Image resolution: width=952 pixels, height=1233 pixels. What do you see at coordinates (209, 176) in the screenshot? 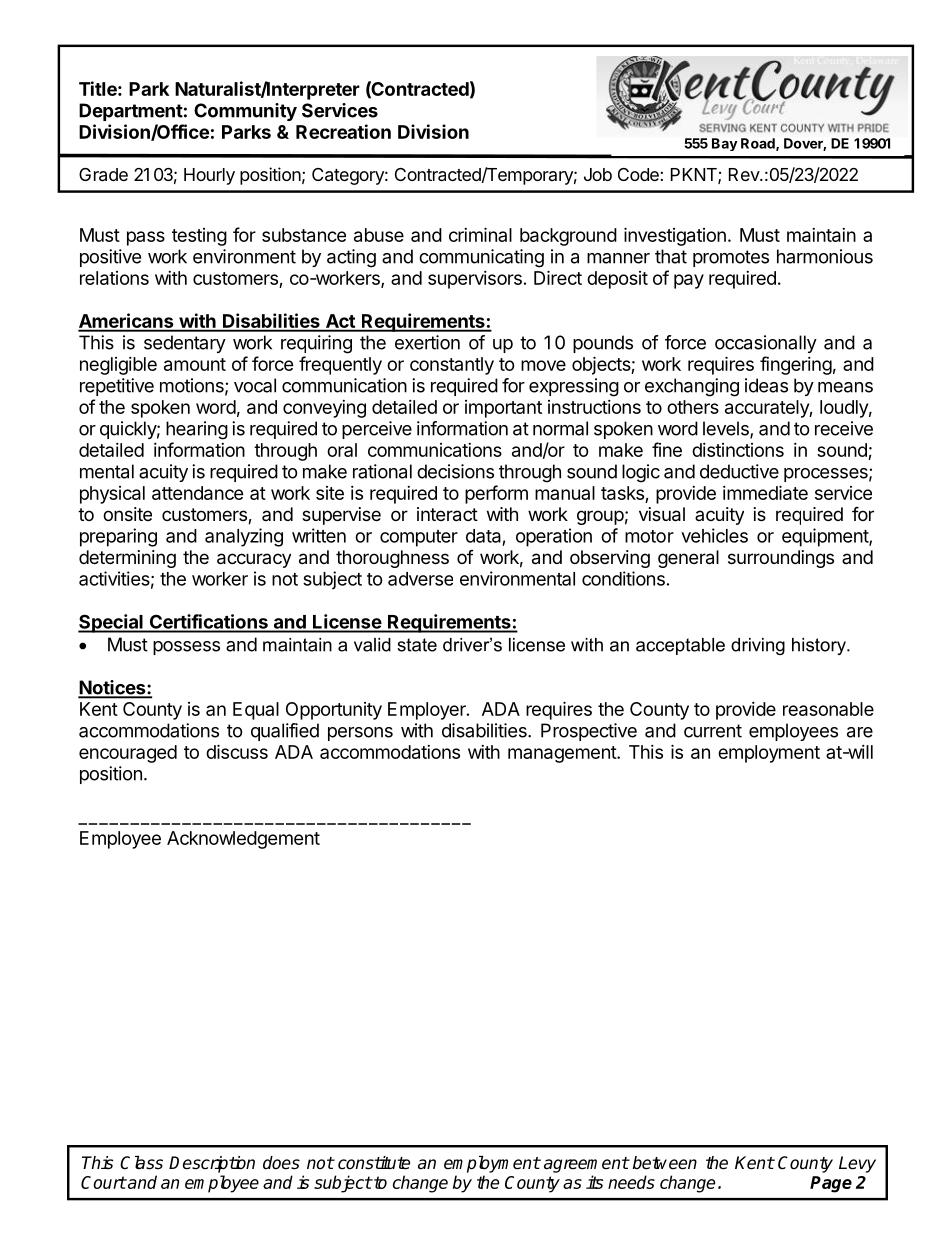
I see `Hourly` at bounding box center [209, 176].
